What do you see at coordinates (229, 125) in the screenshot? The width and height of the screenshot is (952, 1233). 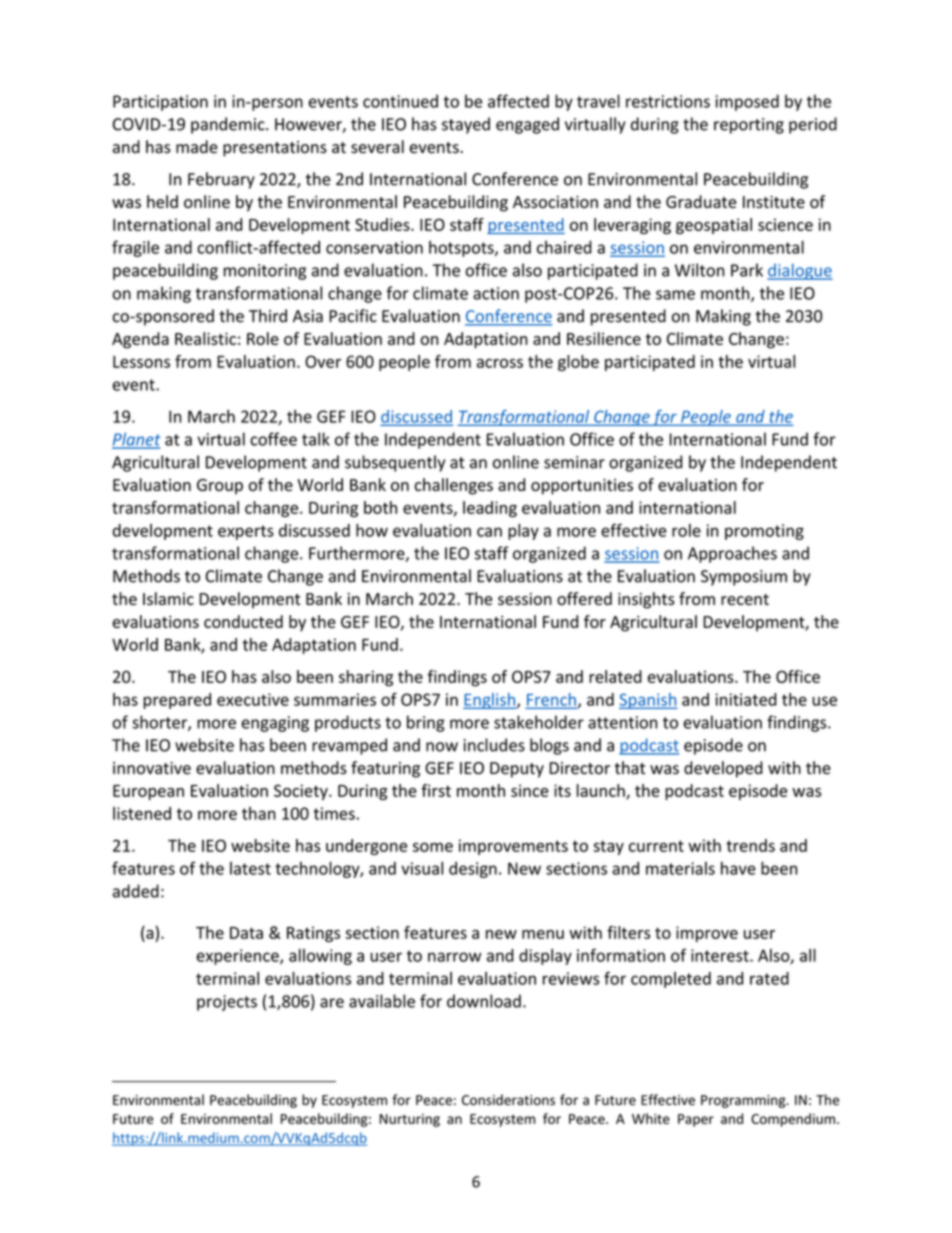 I see `pandemic` at bounding box center [229, 125].
